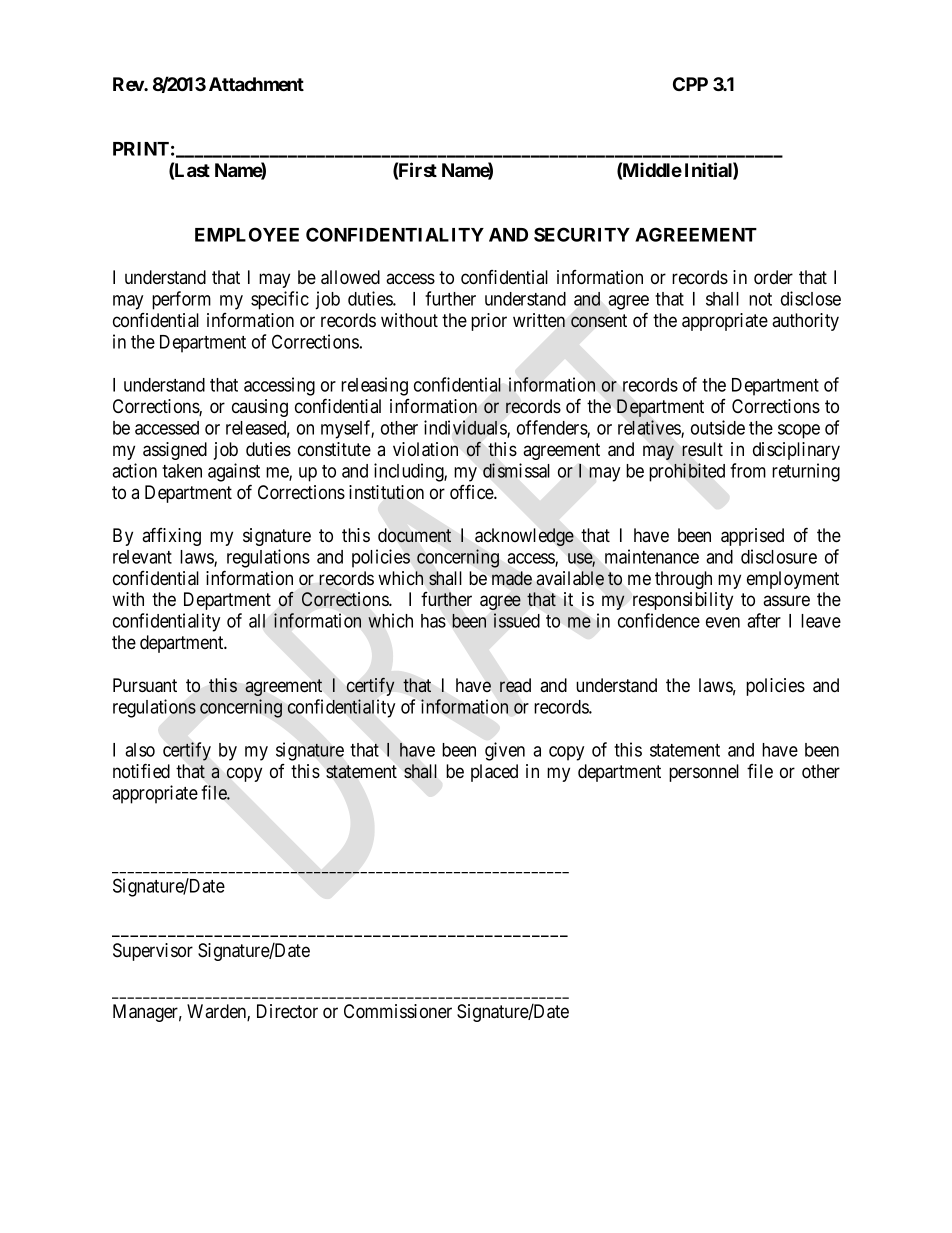  What do you see at coordinates (718, 427) in the page?
I see `outside` at bounding box center [718, 427].
